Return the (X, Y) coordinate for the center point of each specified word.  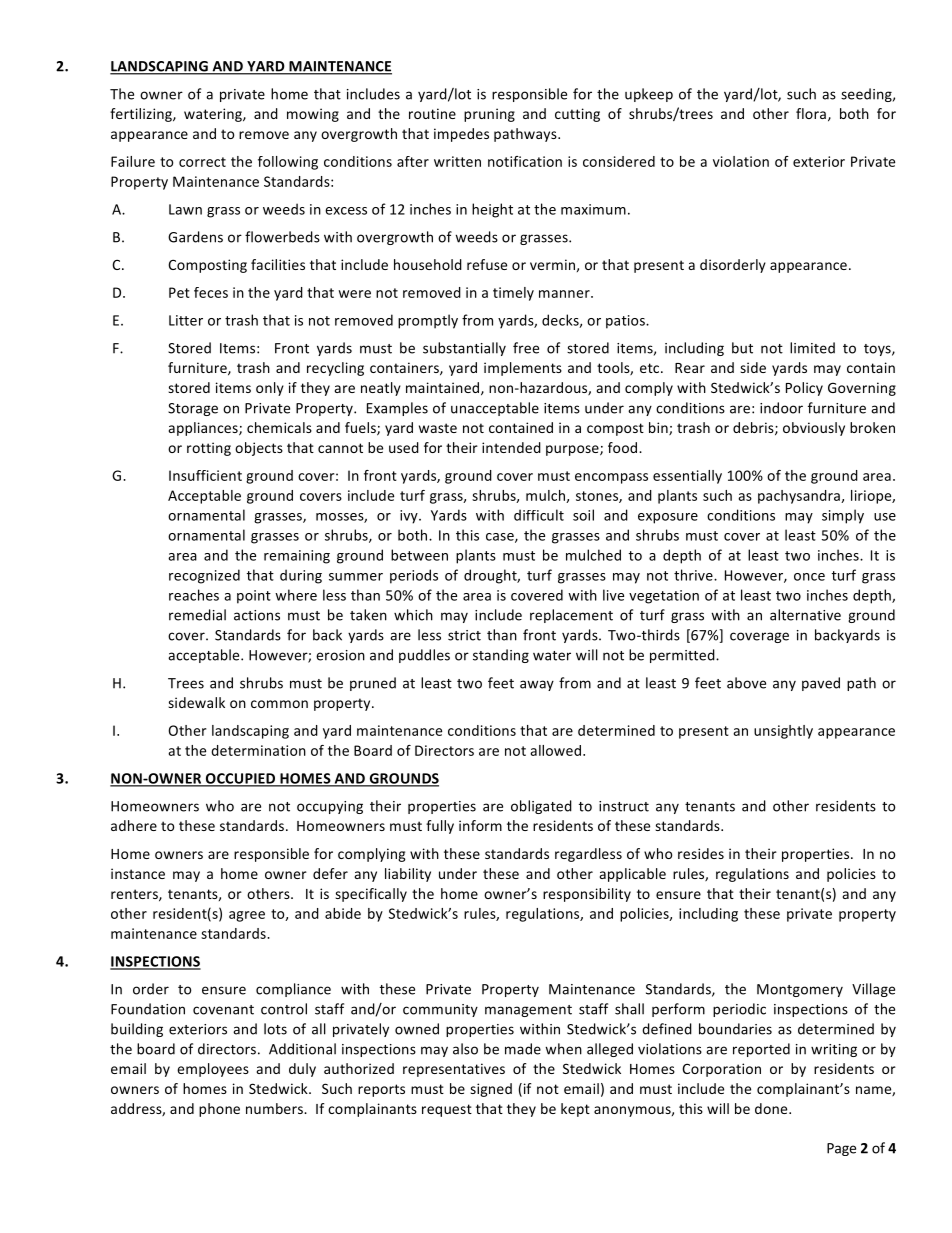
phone (219, 1110)
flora (811, 113)
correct (202, 162)
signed (491, 1090)
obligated (541, 807)
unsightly (783, 732)
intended (511, 447)
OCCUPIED (241, 779)
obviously (814, 429)
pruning (489, 115)
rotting (209, 449)
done (772, 1108)
